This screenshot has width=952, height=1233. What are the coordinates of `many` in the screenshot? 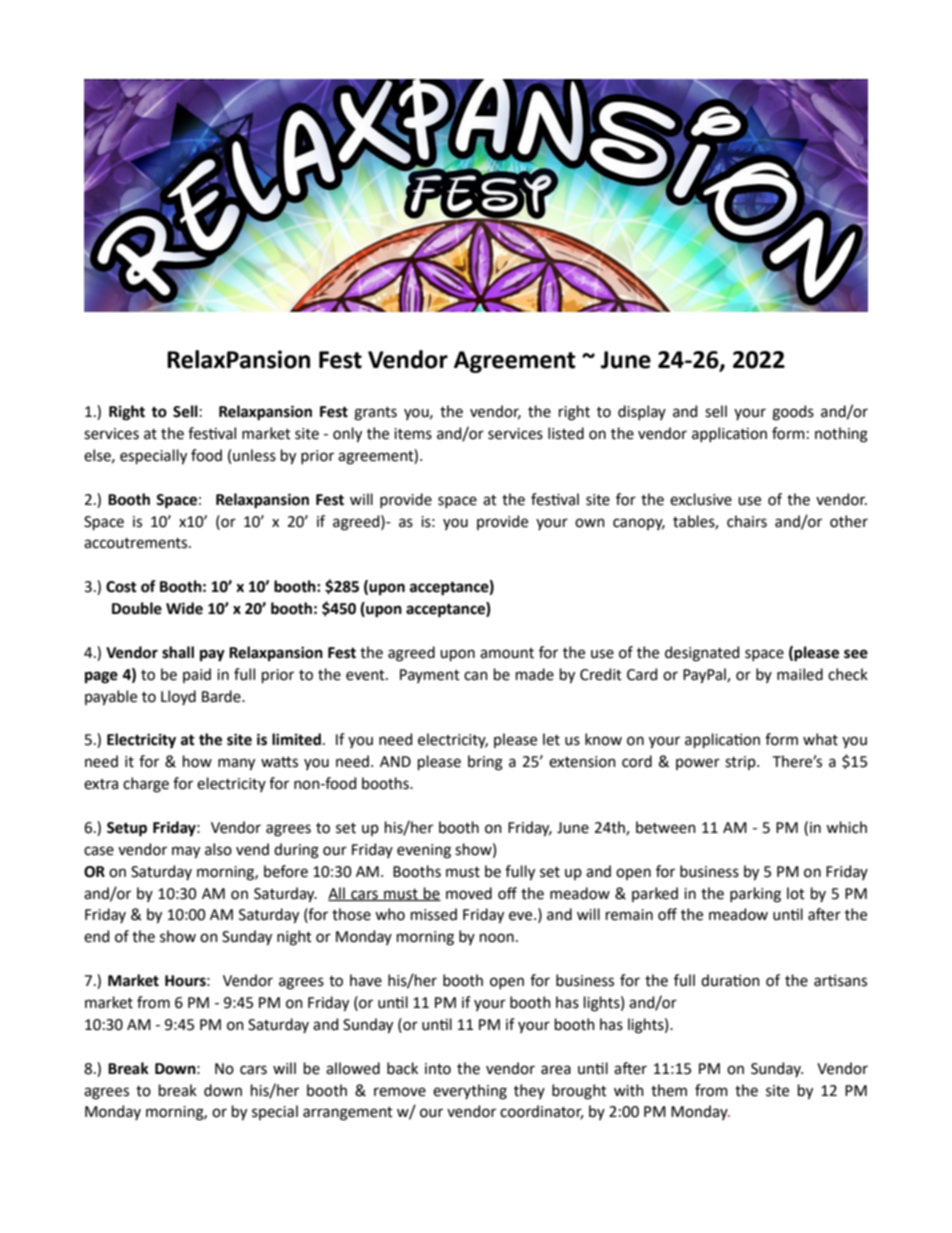 It's located at (236, 764).
